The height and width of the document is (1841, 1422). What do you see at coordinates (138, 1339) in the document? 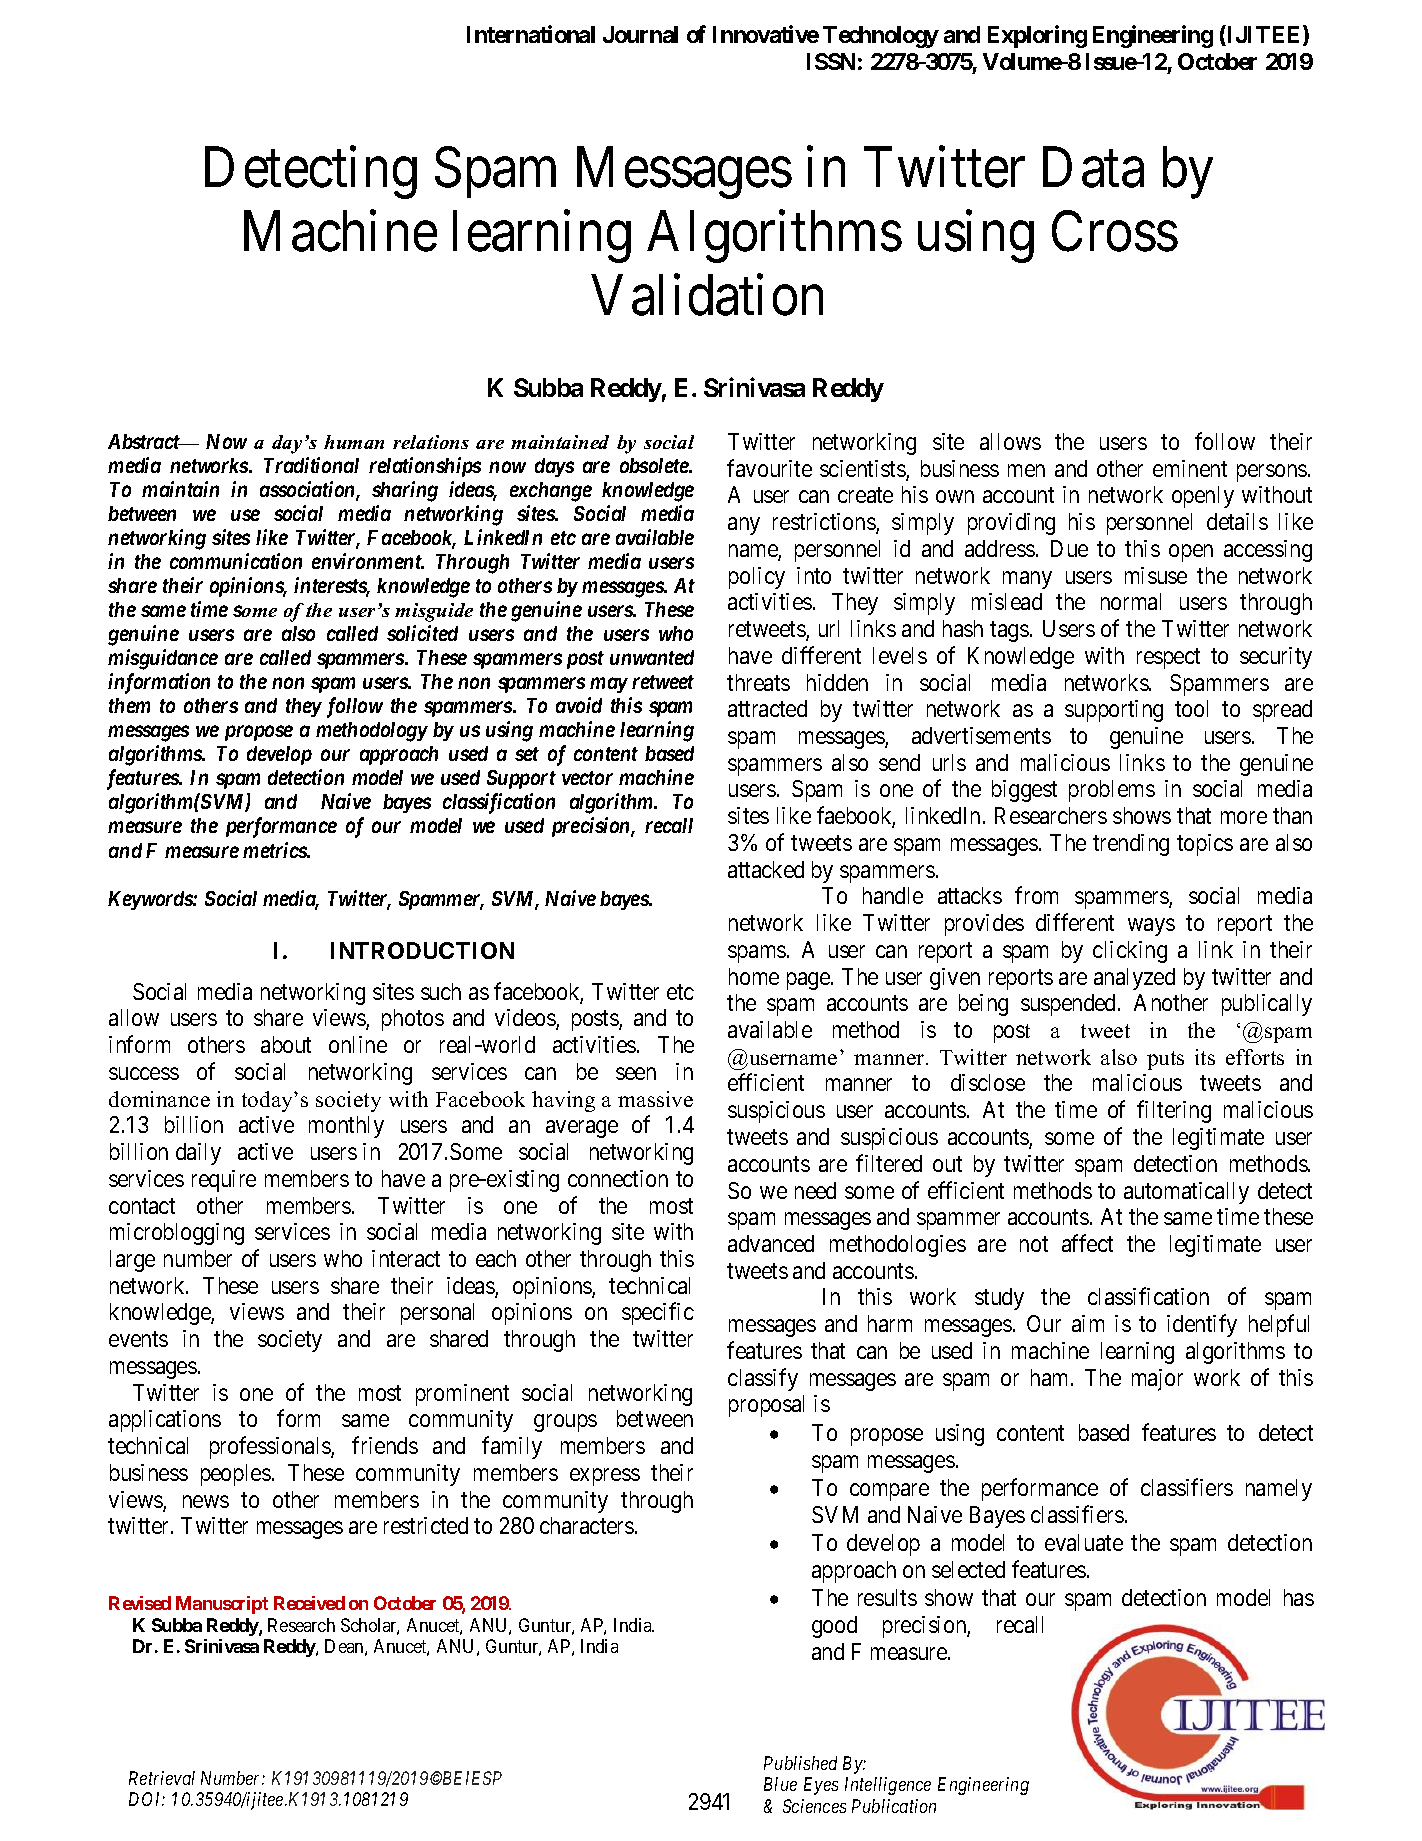
I see `events` at bounding box center [138, 1339].
